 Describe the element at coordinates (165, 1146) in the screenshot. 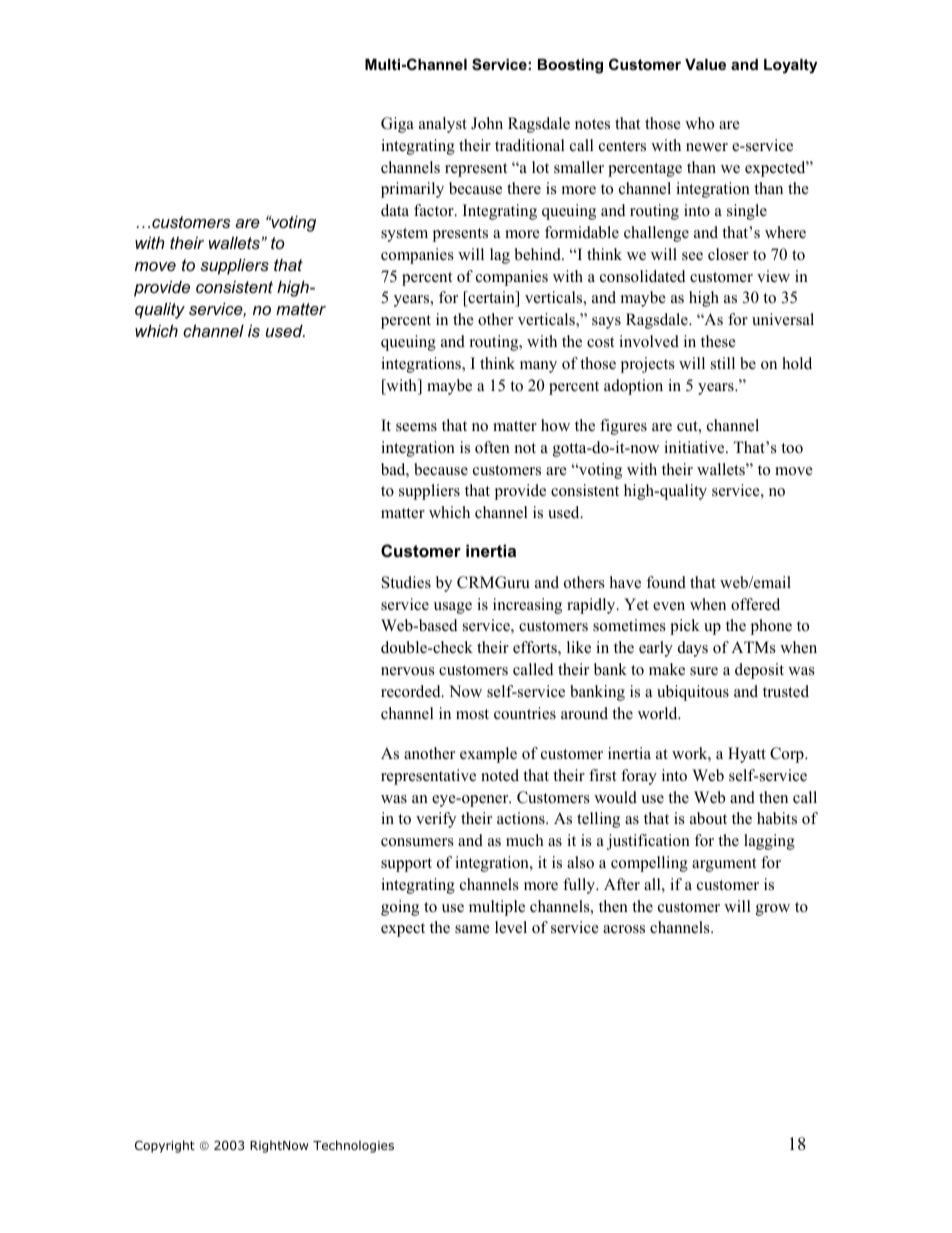

I see `Copyright` at that location.
